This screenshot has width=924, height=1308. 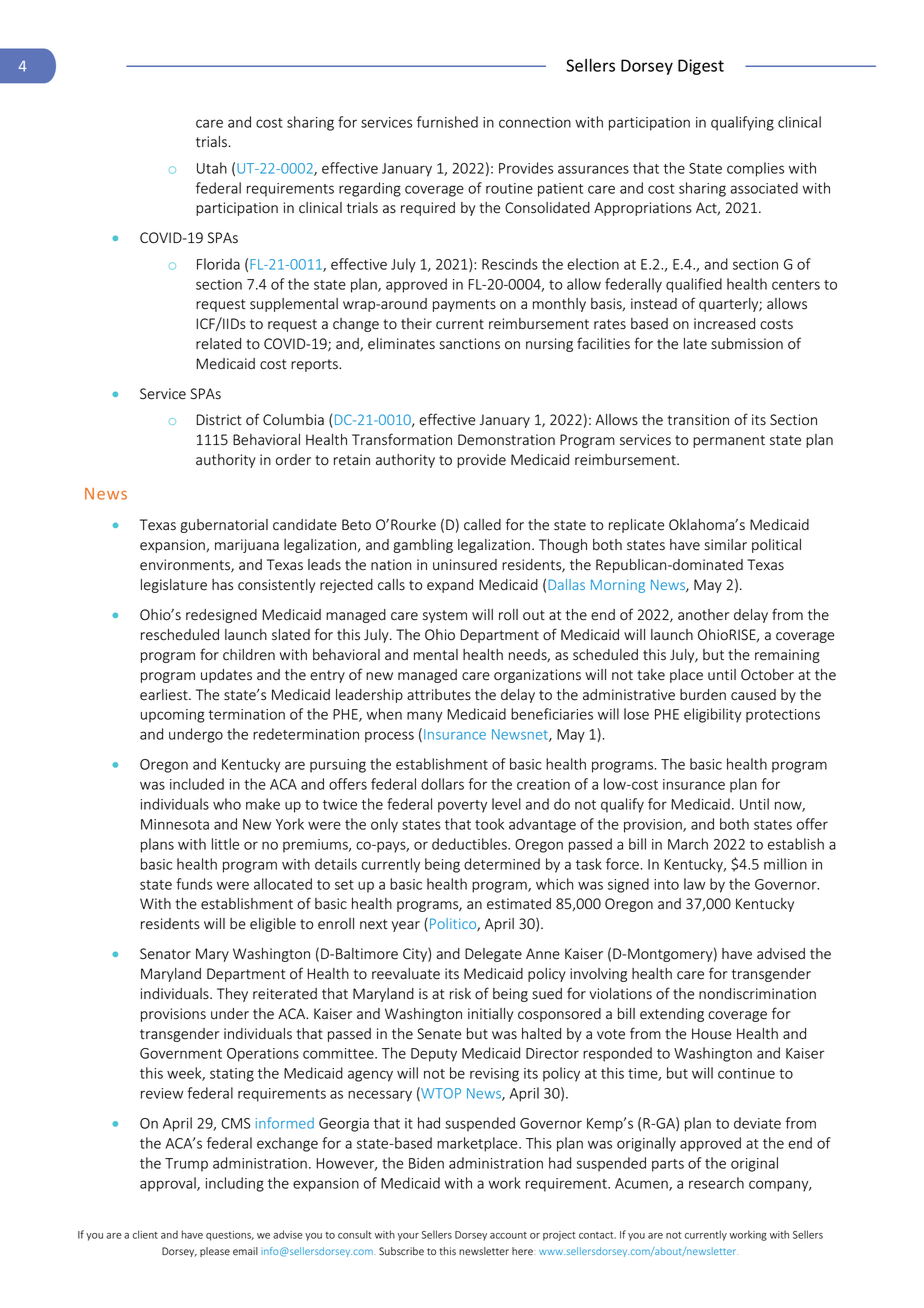 I want to click on research, so click(x=716, y=1183).
